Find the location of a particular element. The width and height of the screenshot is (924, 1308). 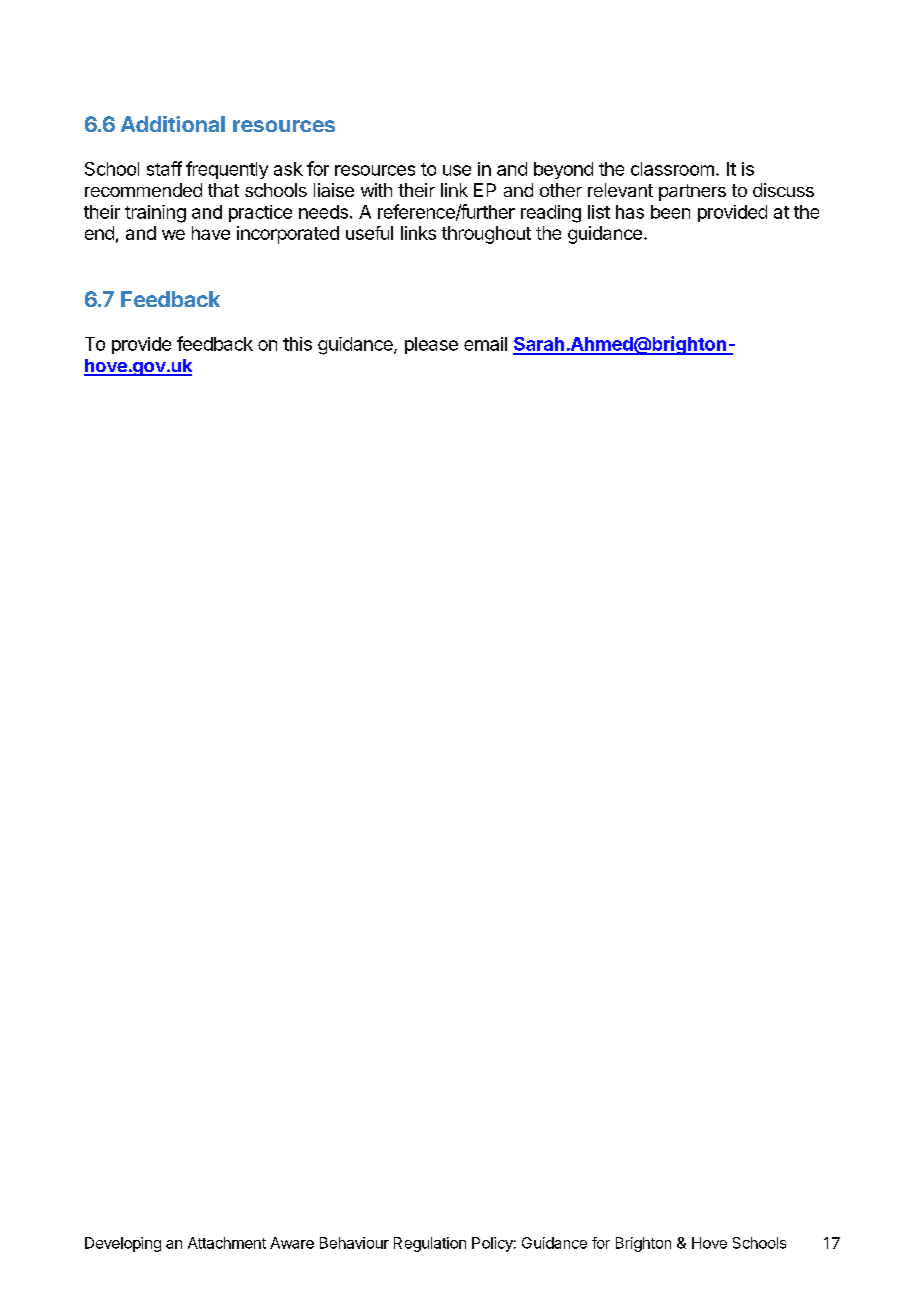

with is located at coordinates (376, 190).
